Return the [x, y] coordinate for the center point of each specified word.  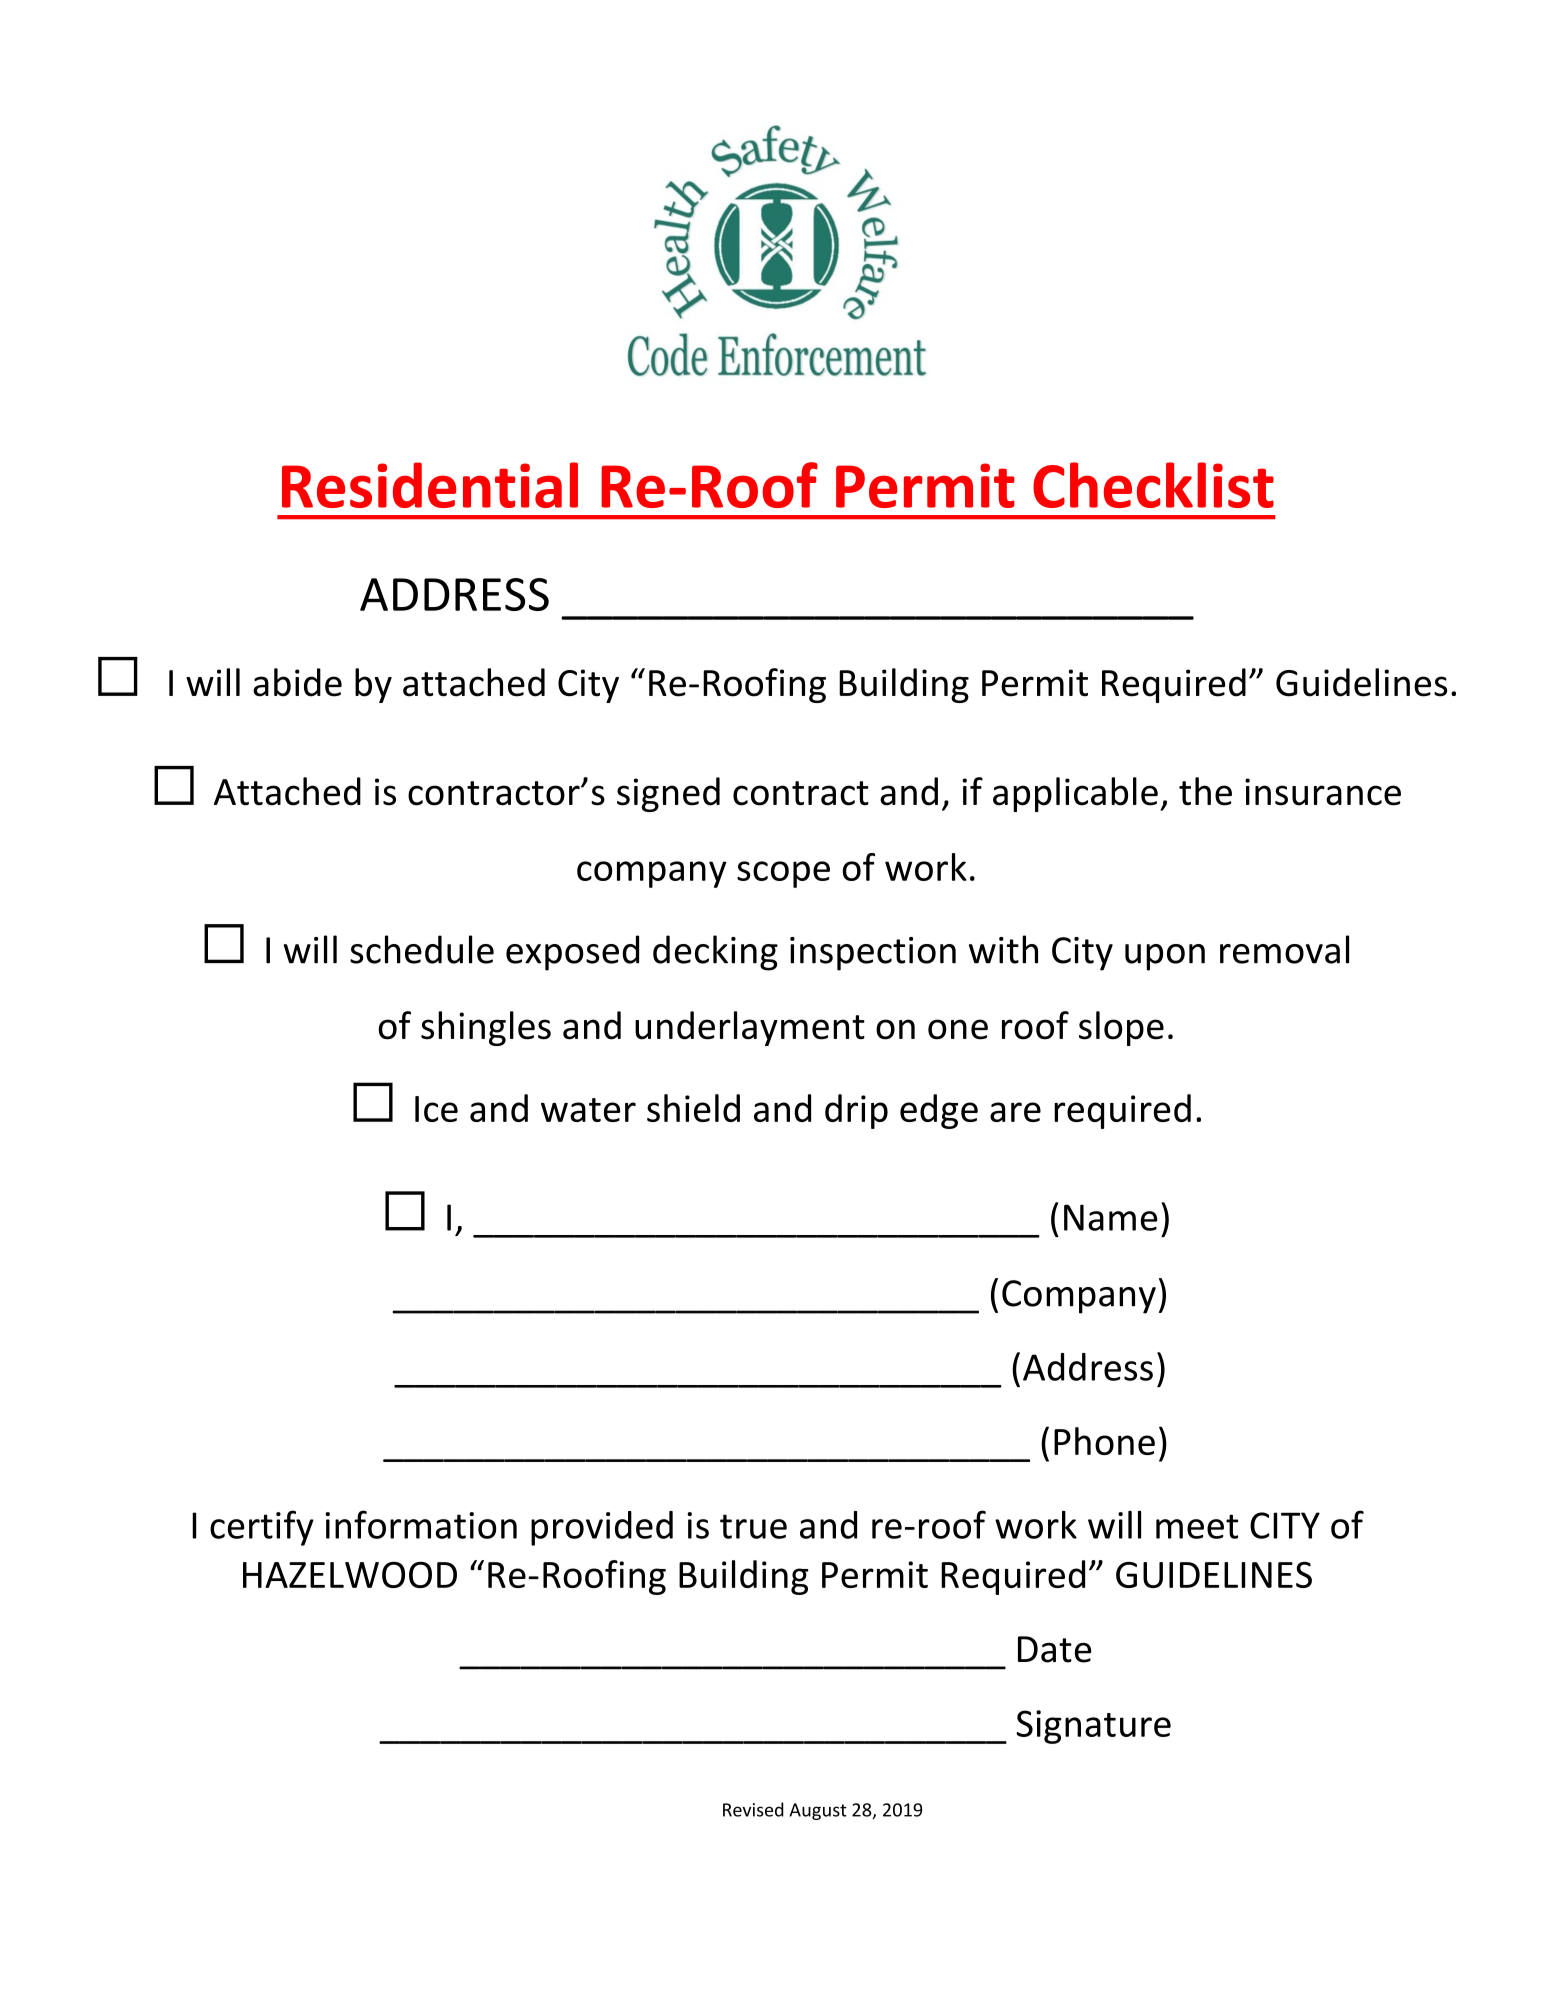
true [753, 1526]
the [1205, 791]
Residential [430, 485]
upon [1165, 957]
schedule [422, 949]
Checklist [1153, 485]
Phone [1104, 1441]
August [818, 1811]
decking [715, 953]
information [421, 1524]
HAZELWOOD [350, 1575]
